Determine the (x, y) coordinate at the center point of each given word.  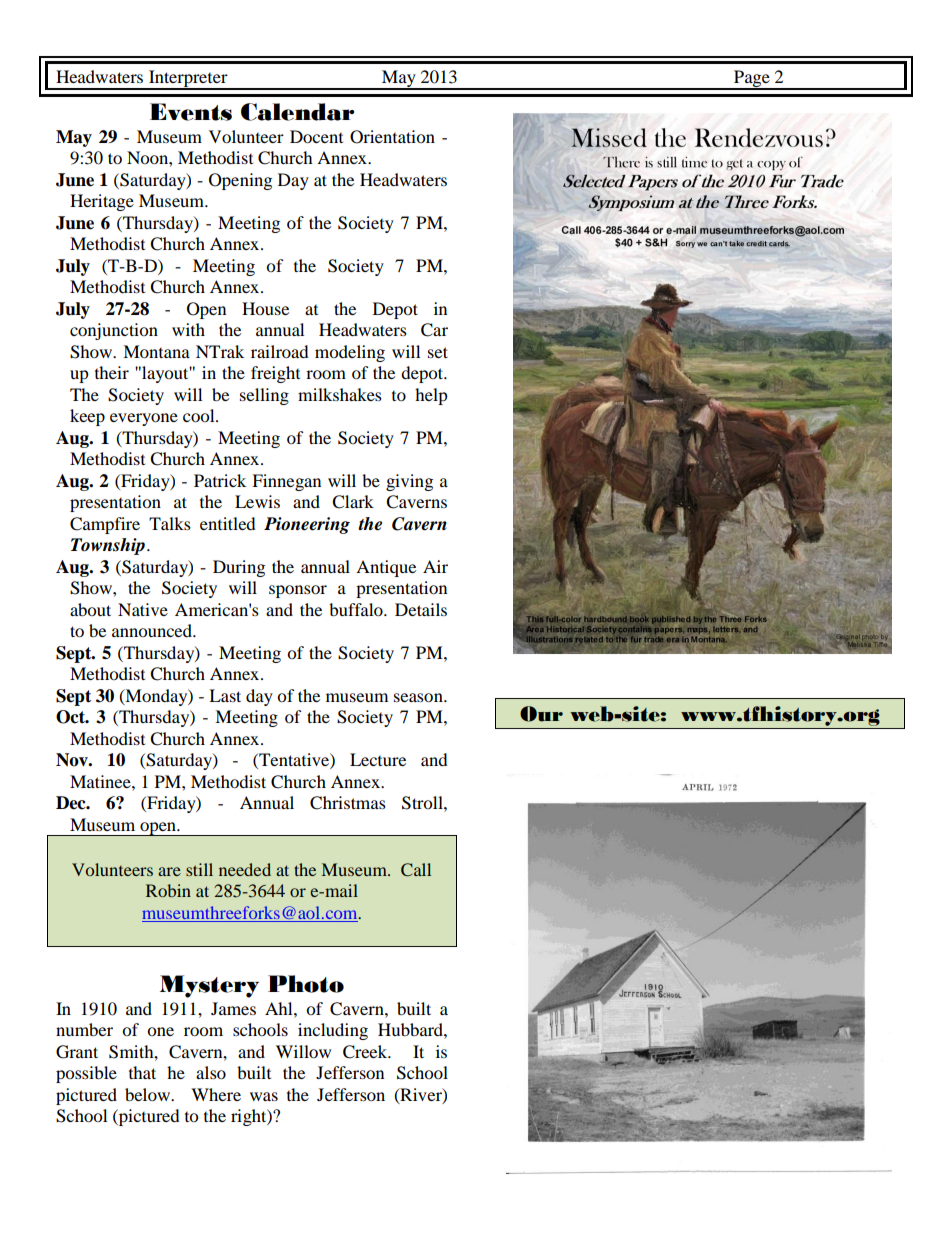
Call (416, 870)
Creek (366, 1052)
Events (191, 112)
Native (143, 609)
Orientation (392, 137)
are (169, 871)
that (142, 1072)
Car (434, 330)
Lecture (378, 759)
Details (421, 609)
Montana (156, 351)
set (438, 352)
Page (752, 79)
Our (541, 714)
